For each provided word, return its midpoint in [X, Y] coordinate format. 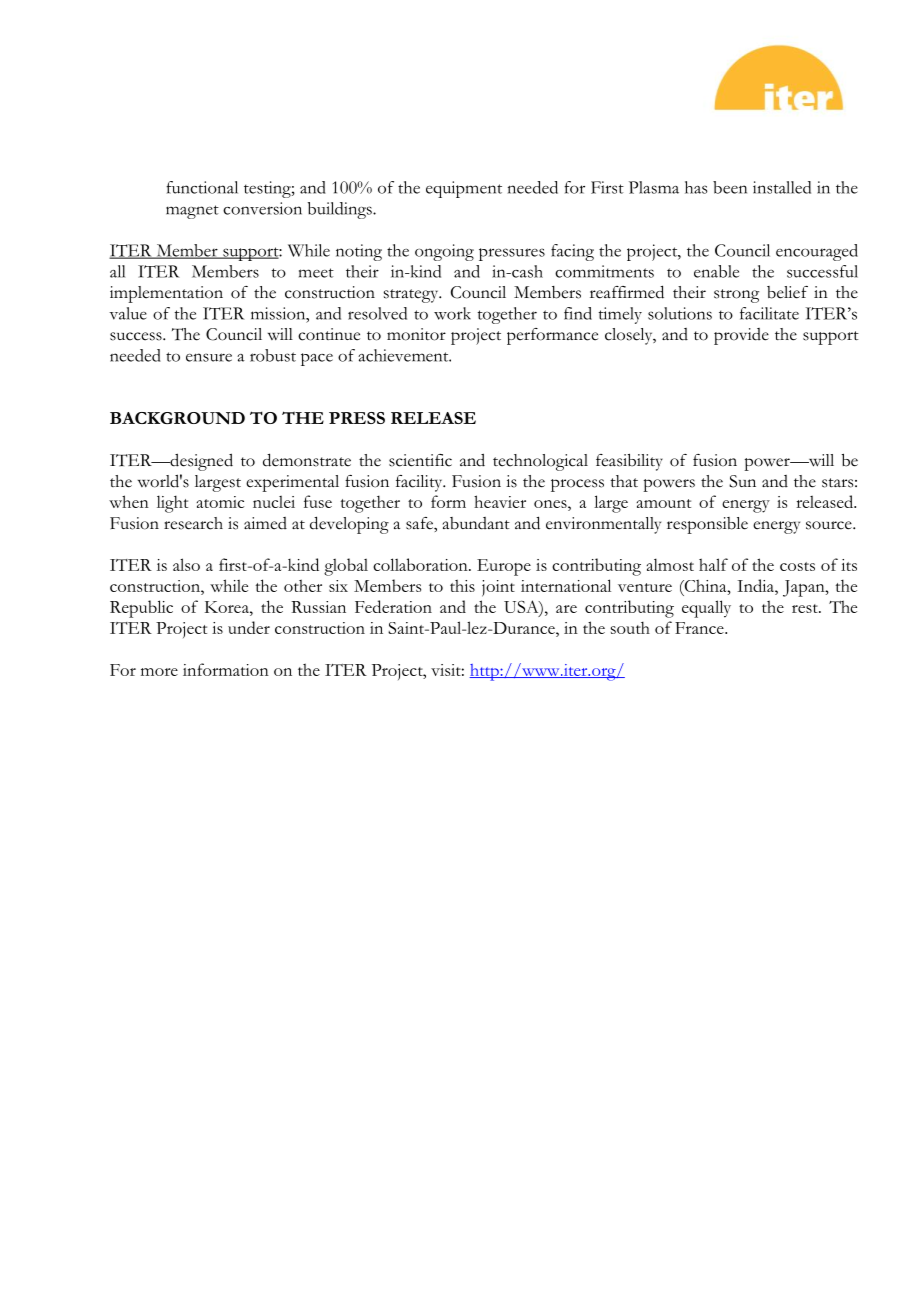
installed [782, 187]
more [159, 672]
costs [797, 566]
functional [202, 187]
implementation [166, 294]
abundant [476, 523]
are [566, 609]
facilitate [769, 313]
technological [540, 462]
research [193, 523]
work [452, 313]
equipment [464, 189]
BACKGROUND [177, 418]
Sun [742, 481]
